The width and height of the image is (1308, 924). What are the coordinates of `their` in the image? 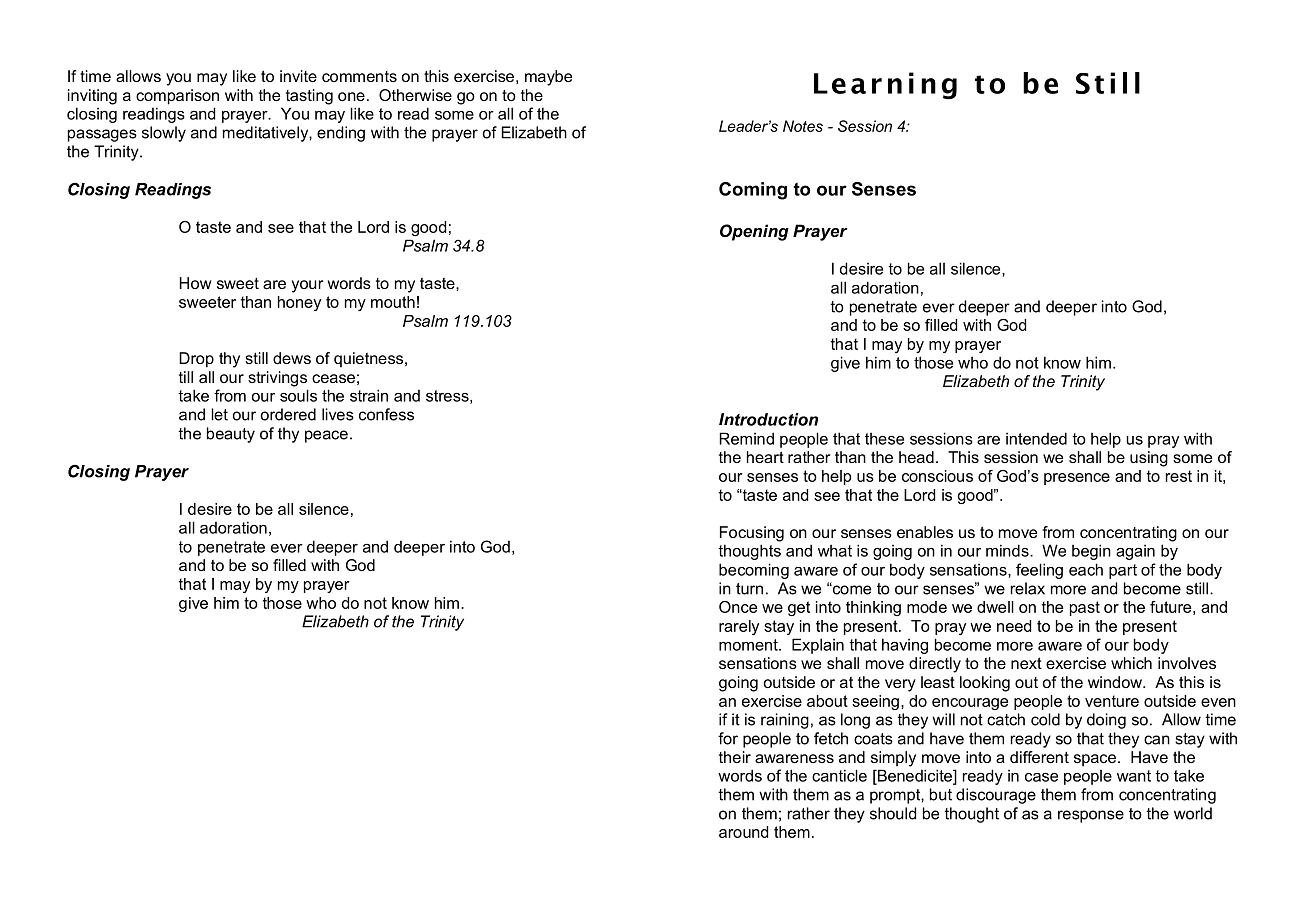 It's located at (735, 757).
